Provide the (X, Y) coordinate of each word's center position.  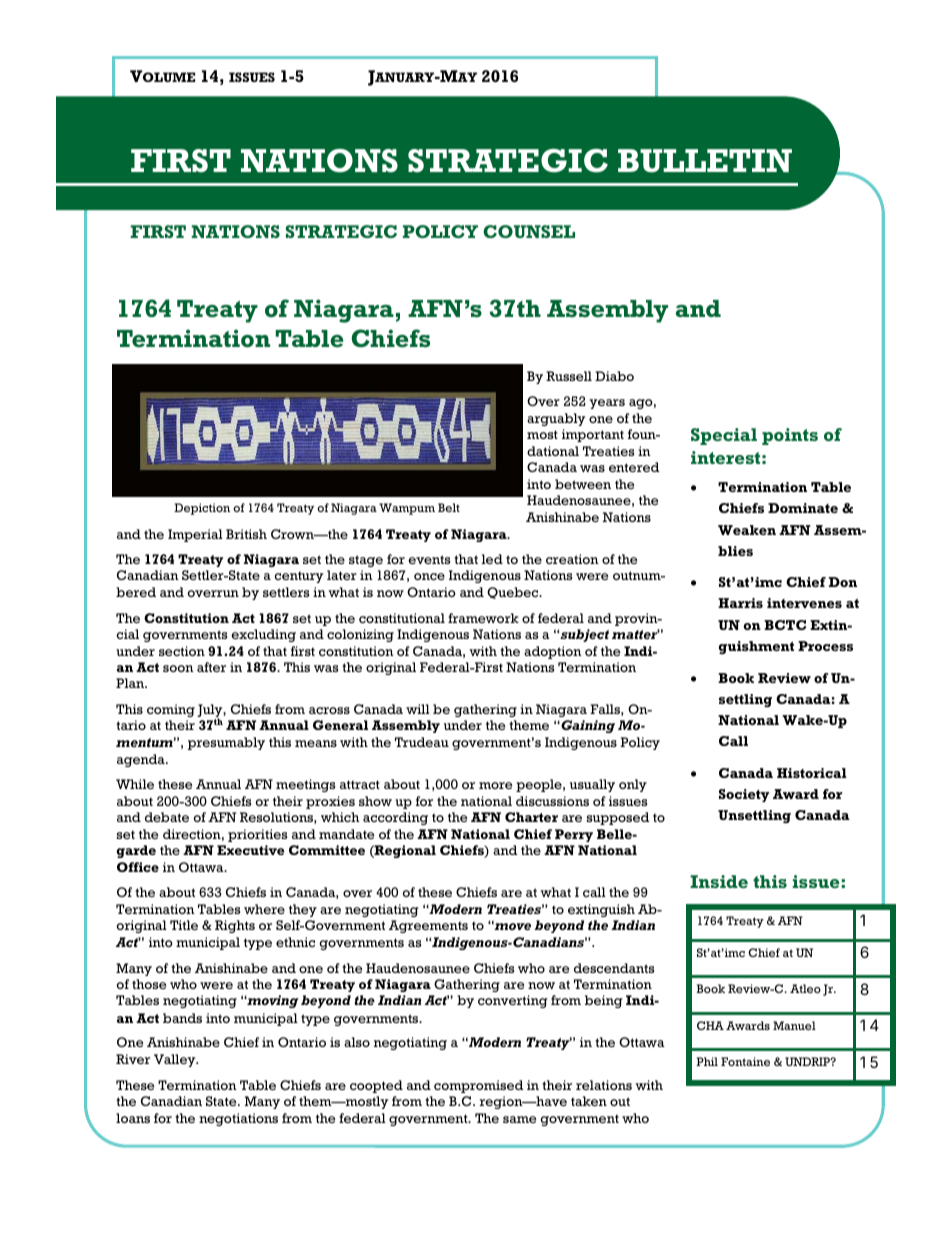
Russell (569, 376)
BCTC (785, 625)
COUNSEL (529, 231)
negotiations (238, 1119)
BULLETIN (705, 161)
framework (483, 618)
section (182, 651)
